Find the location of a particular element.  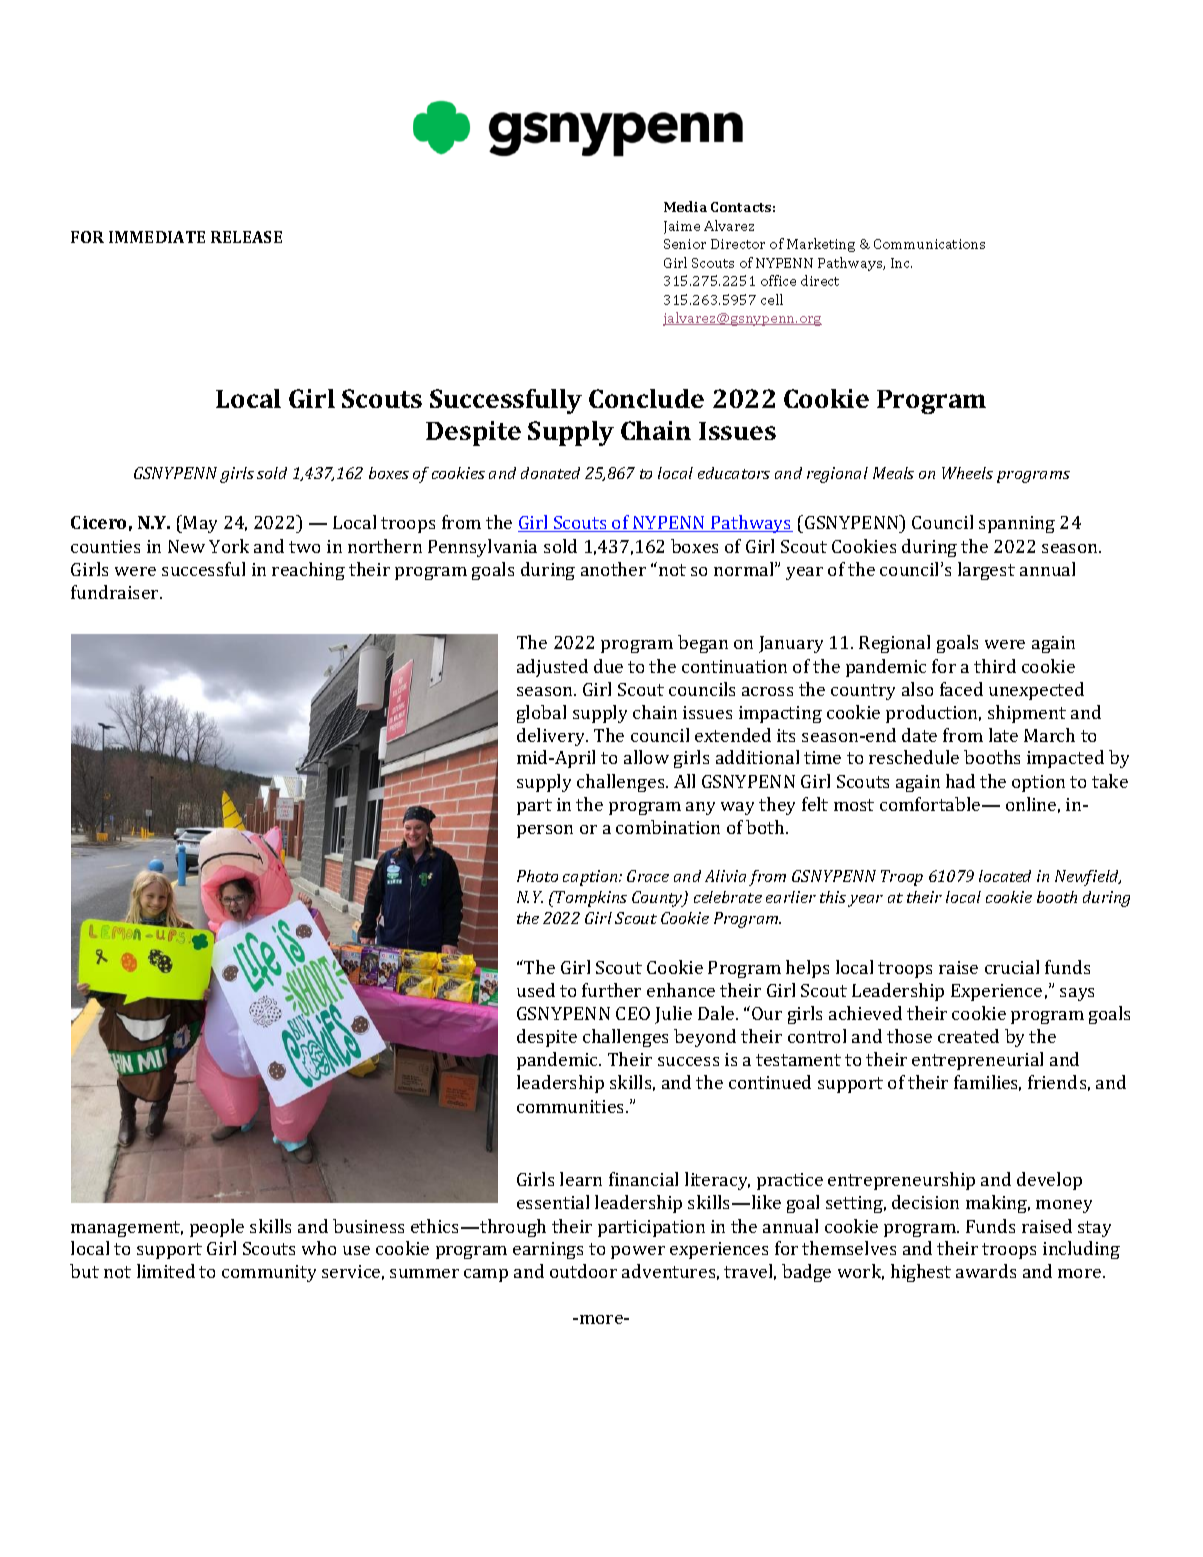

Communications is located at coordinates (929, 244).
